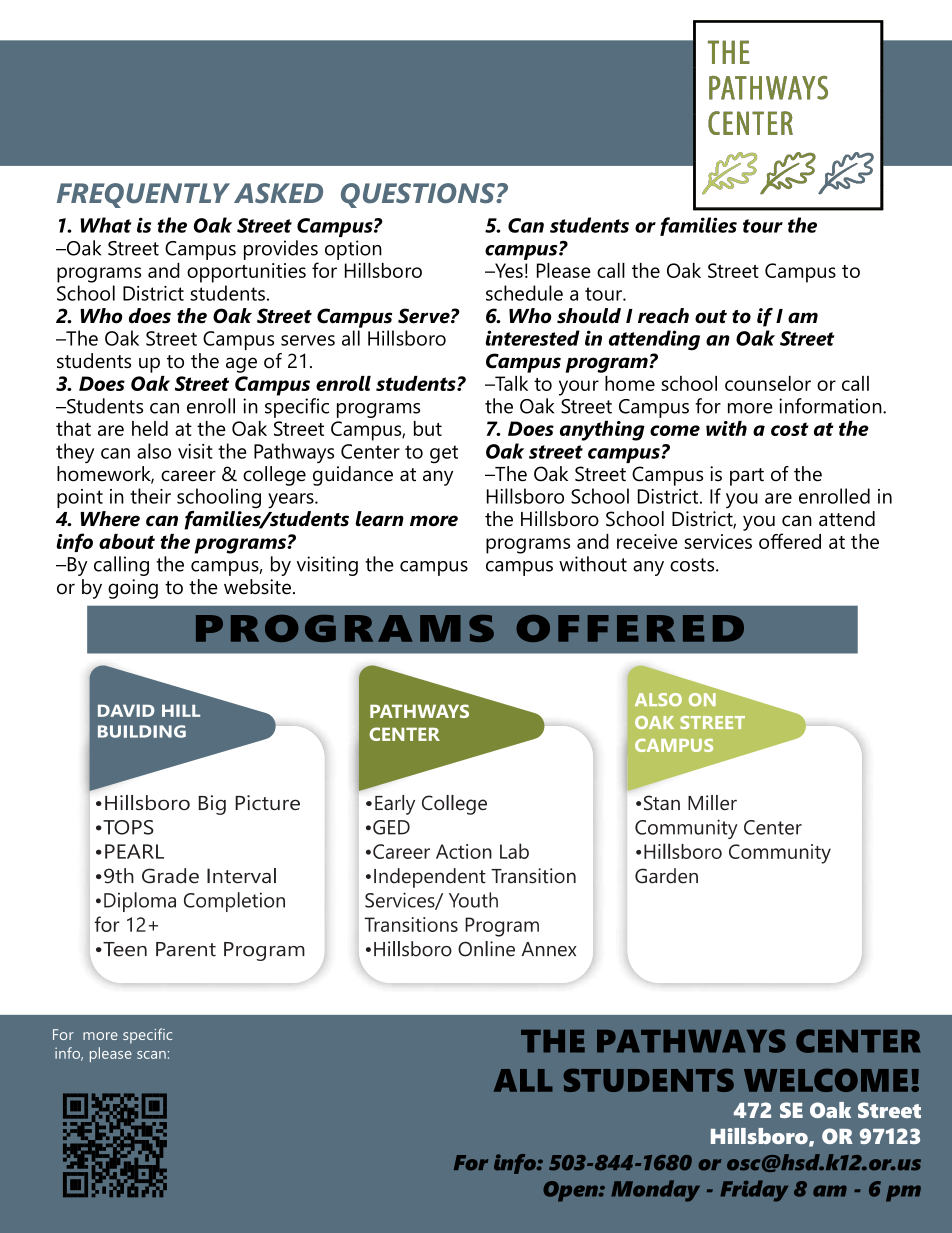  What do you see at coordinates (754, 1191) in the screenshot?
I see `Friday` at bounding box center [754, 1191].
